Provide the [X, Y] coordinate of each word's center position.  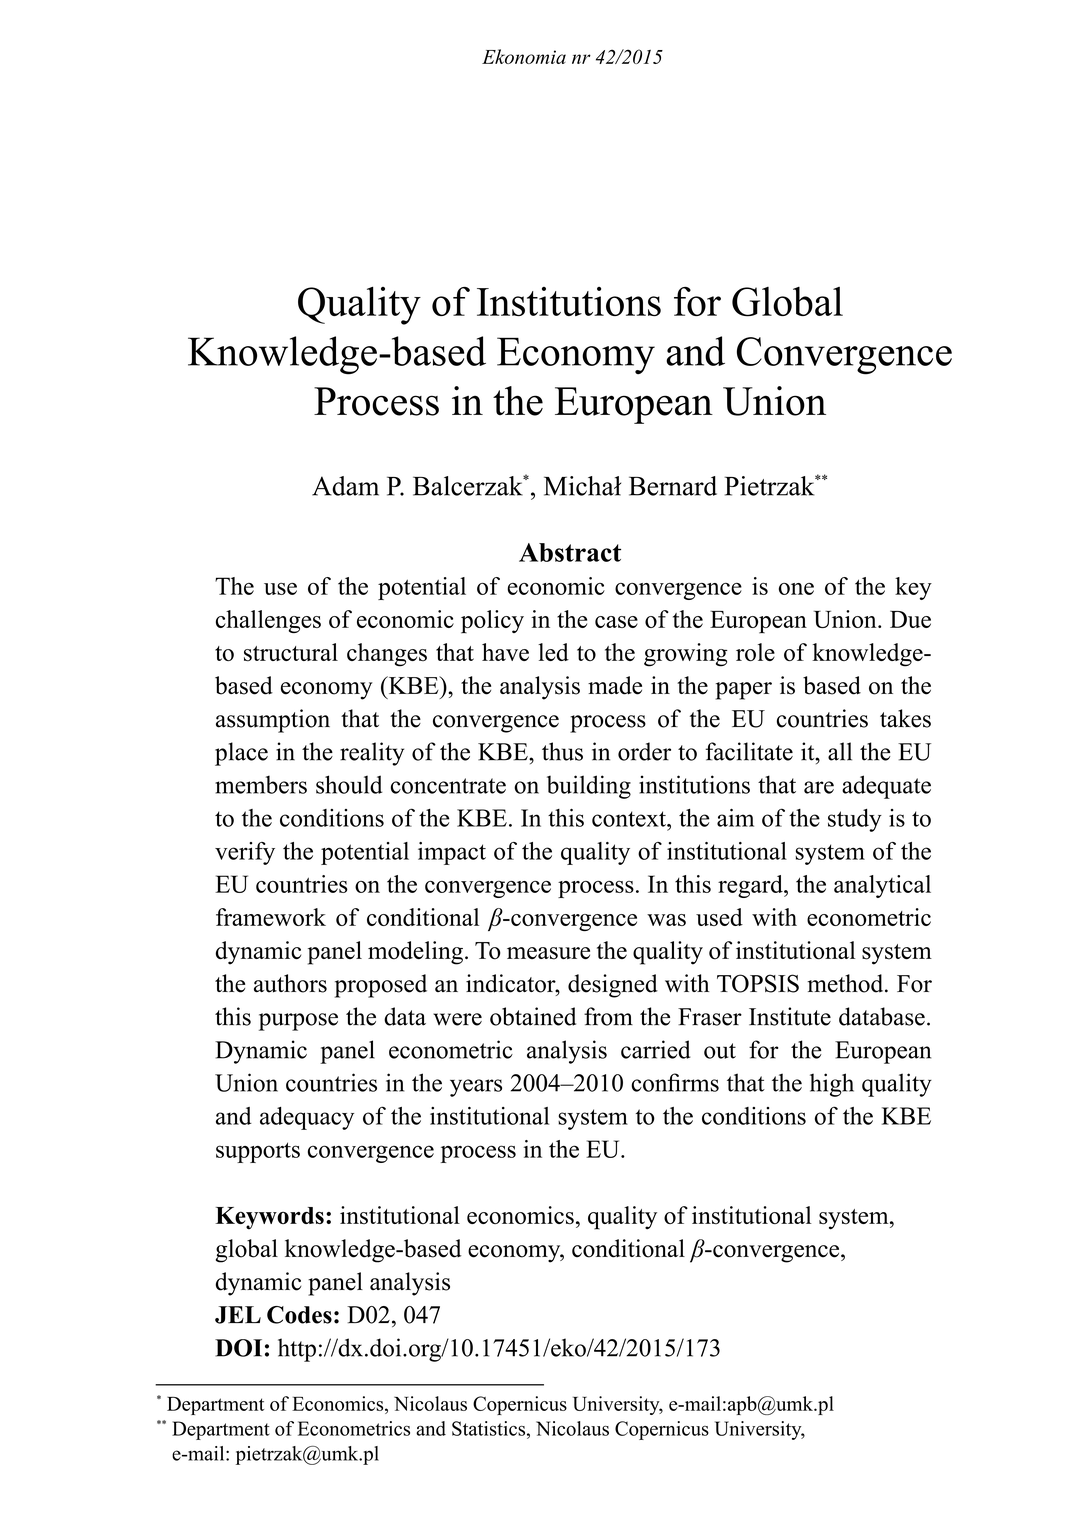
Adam [345, 486]
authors [290, 983]
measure [548, 953]
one [796, 589]
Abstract [570, 552]
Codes [299, 1315]
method [847, 983]
